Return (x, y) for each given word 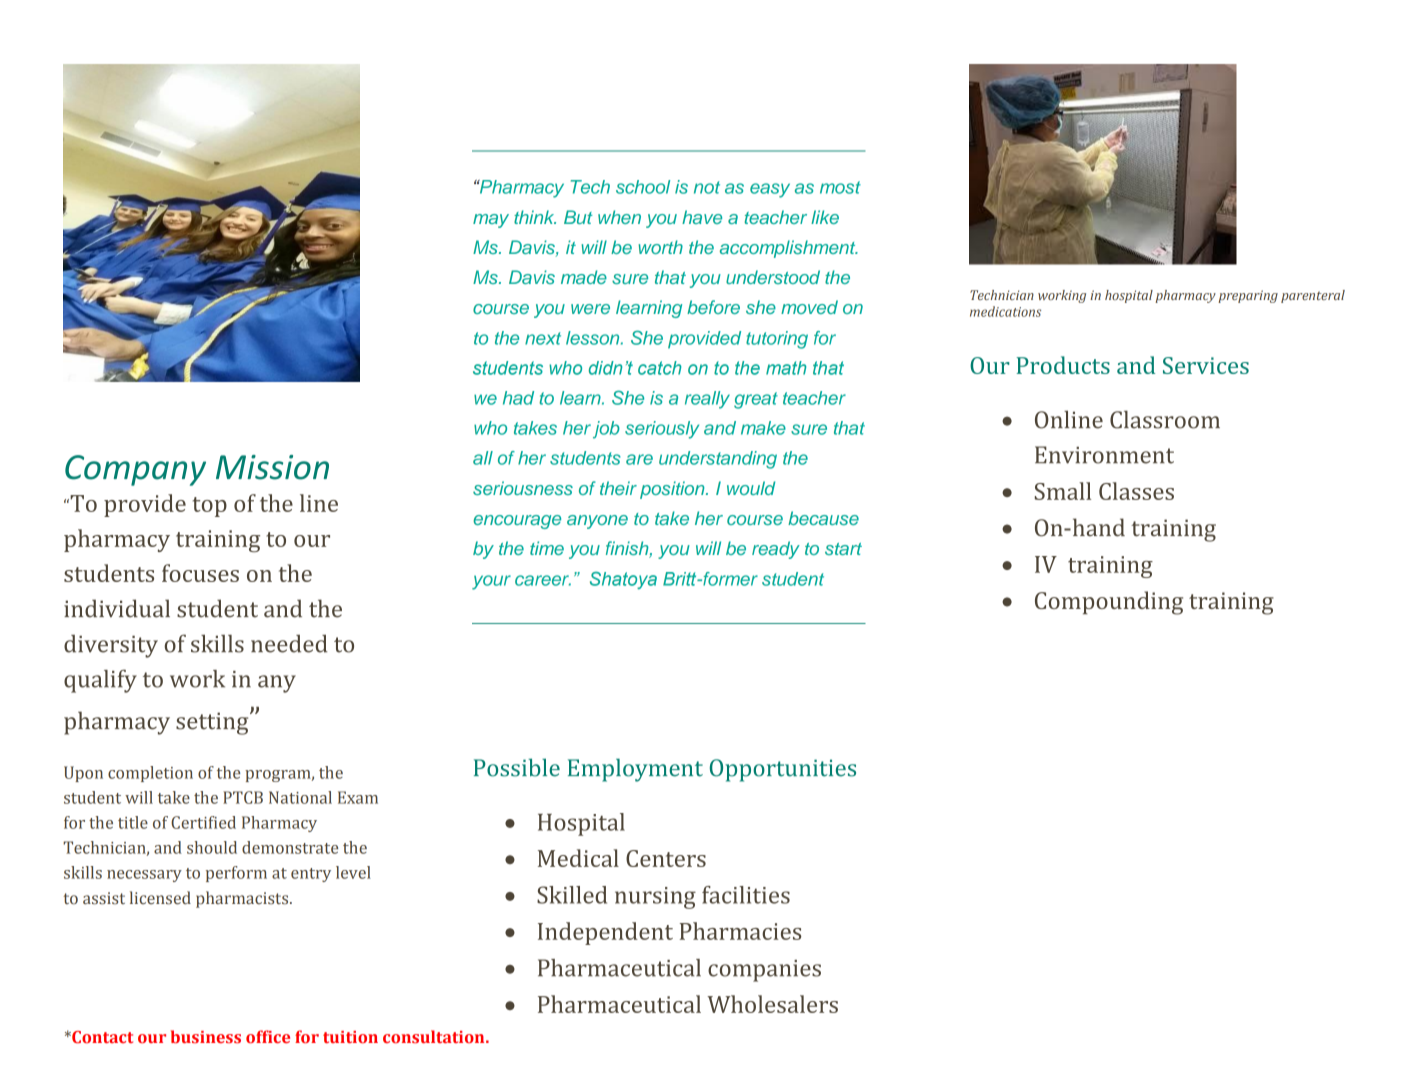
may (491, 221)
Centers (666, 858)
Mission (272, 467)
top (210, 507)
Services (1206, 365)
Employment (635, 770)
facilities (746, 895)
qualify (100, 681)
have (702, 217)
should (212, 847)
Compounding (1109, 603)
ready (776, 550)
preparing (1248, 296)
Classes (1136, 491)
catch (659, 368)
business (206, 1036)
